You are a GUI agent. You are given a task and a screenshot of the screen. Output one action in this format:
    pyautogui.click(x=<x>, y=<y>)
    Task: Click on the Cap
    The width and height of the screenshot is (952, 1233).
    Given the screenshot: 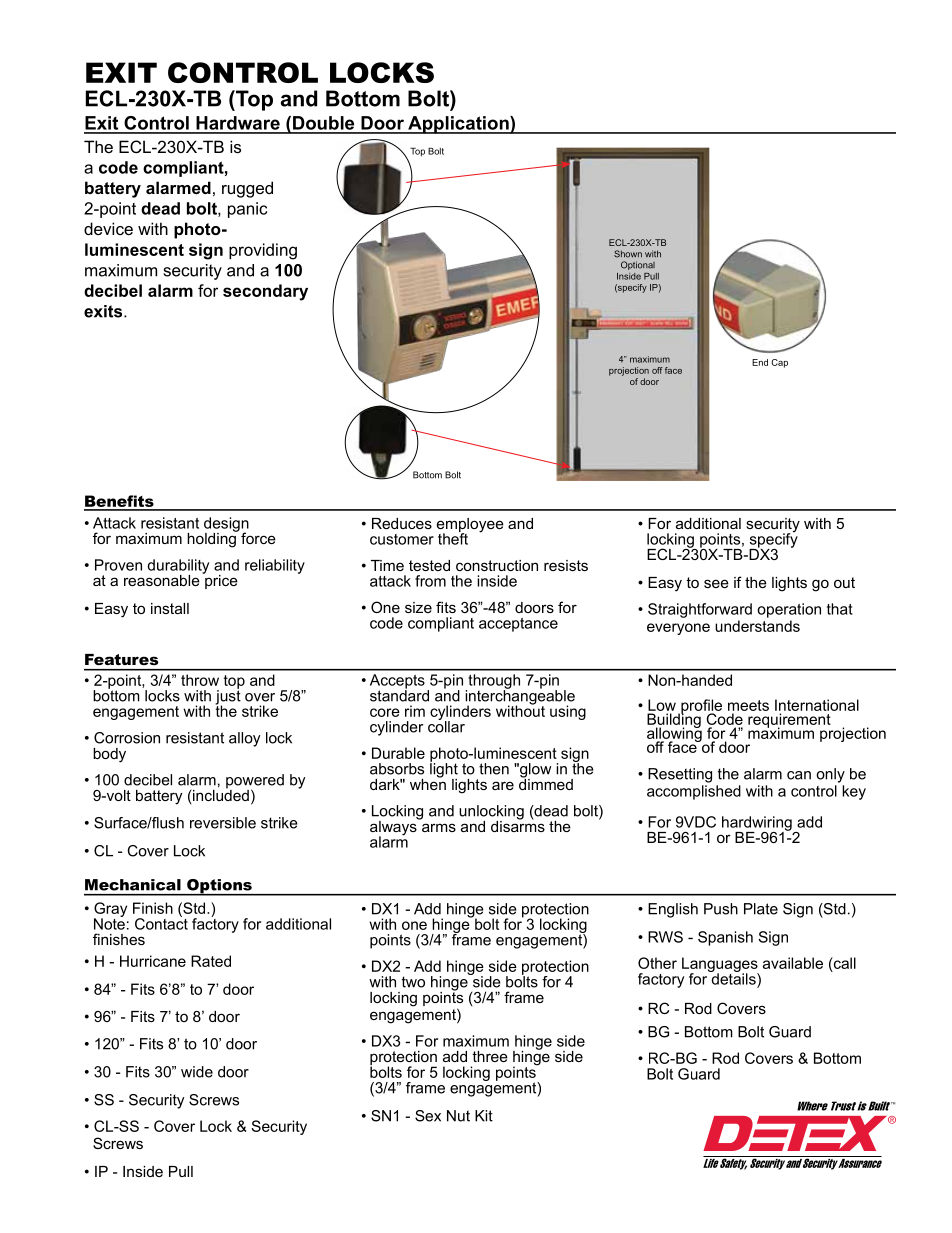 What is the action you would take?
    pyautogui.click(x=779, y=363)
